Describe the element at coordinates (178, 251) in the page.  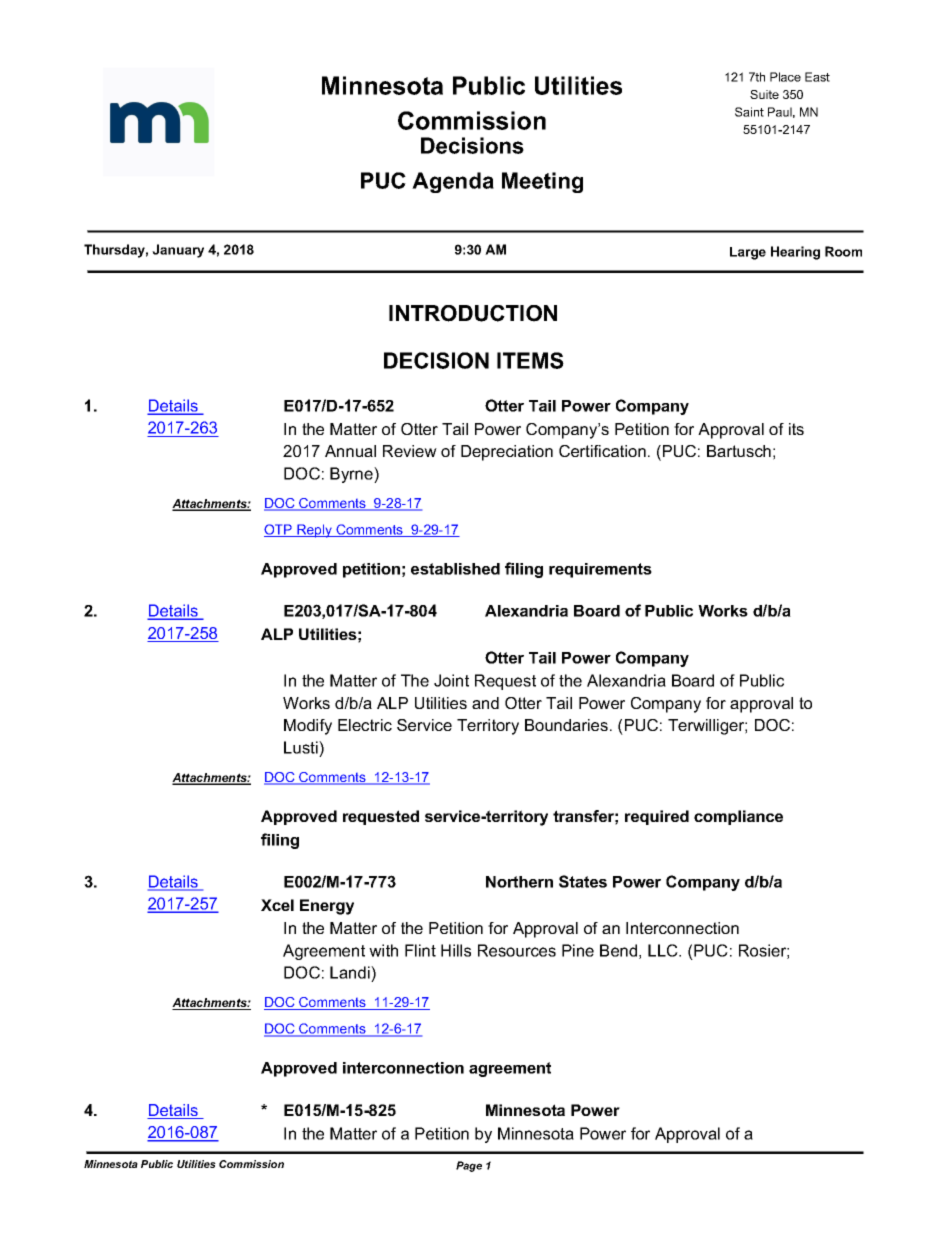
I see `January` at that location.
